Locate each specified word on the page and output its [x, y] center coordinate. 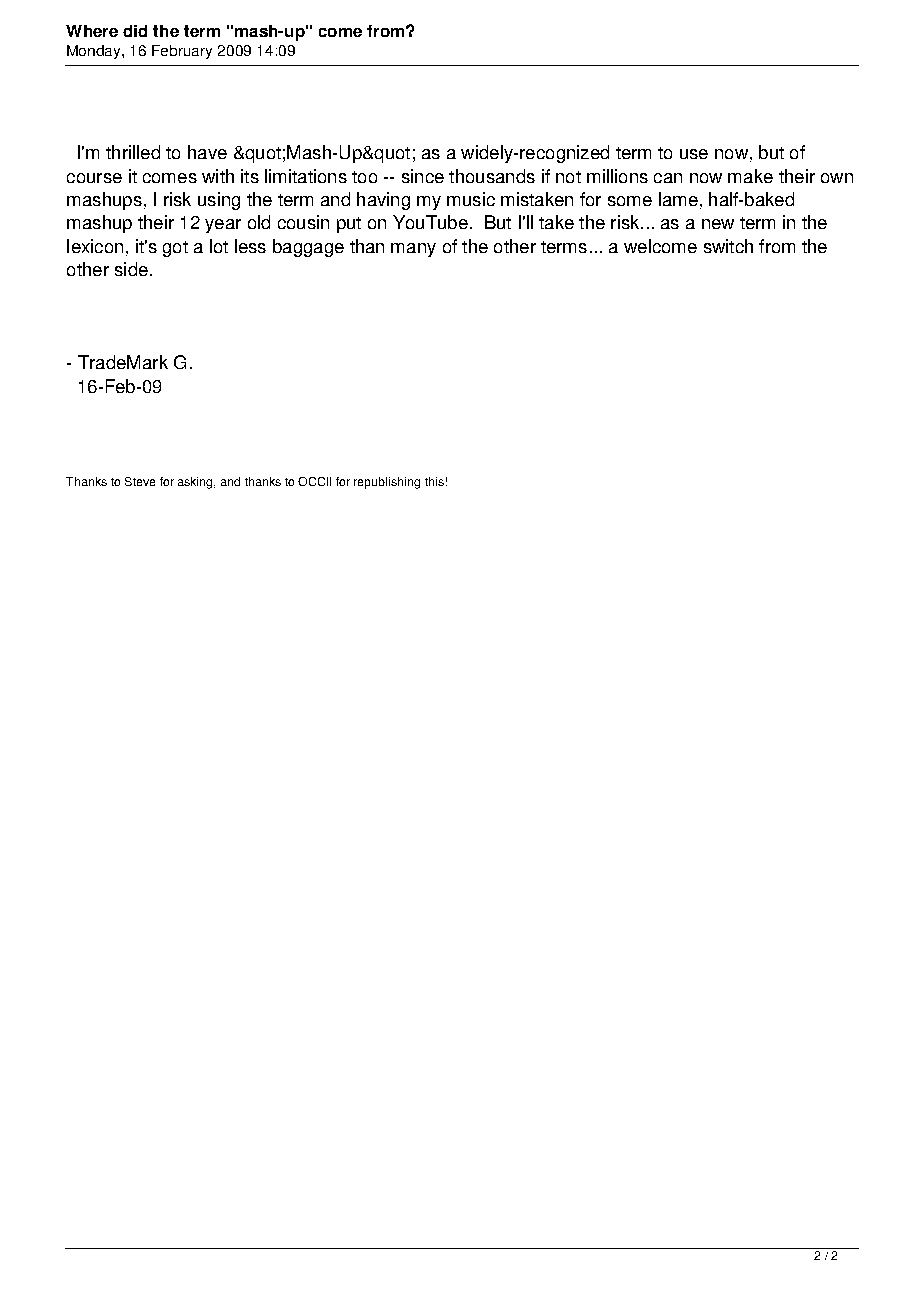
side [131, 269]
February [182, 52]
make [750, 176]
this [434, 481]
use [694, 154]
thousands [492, 176]
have [207, 152]
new [718, 224]
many [413, 250]
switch [728, 246]
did [135, 31]
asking [196, 483]
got [175, 249]
